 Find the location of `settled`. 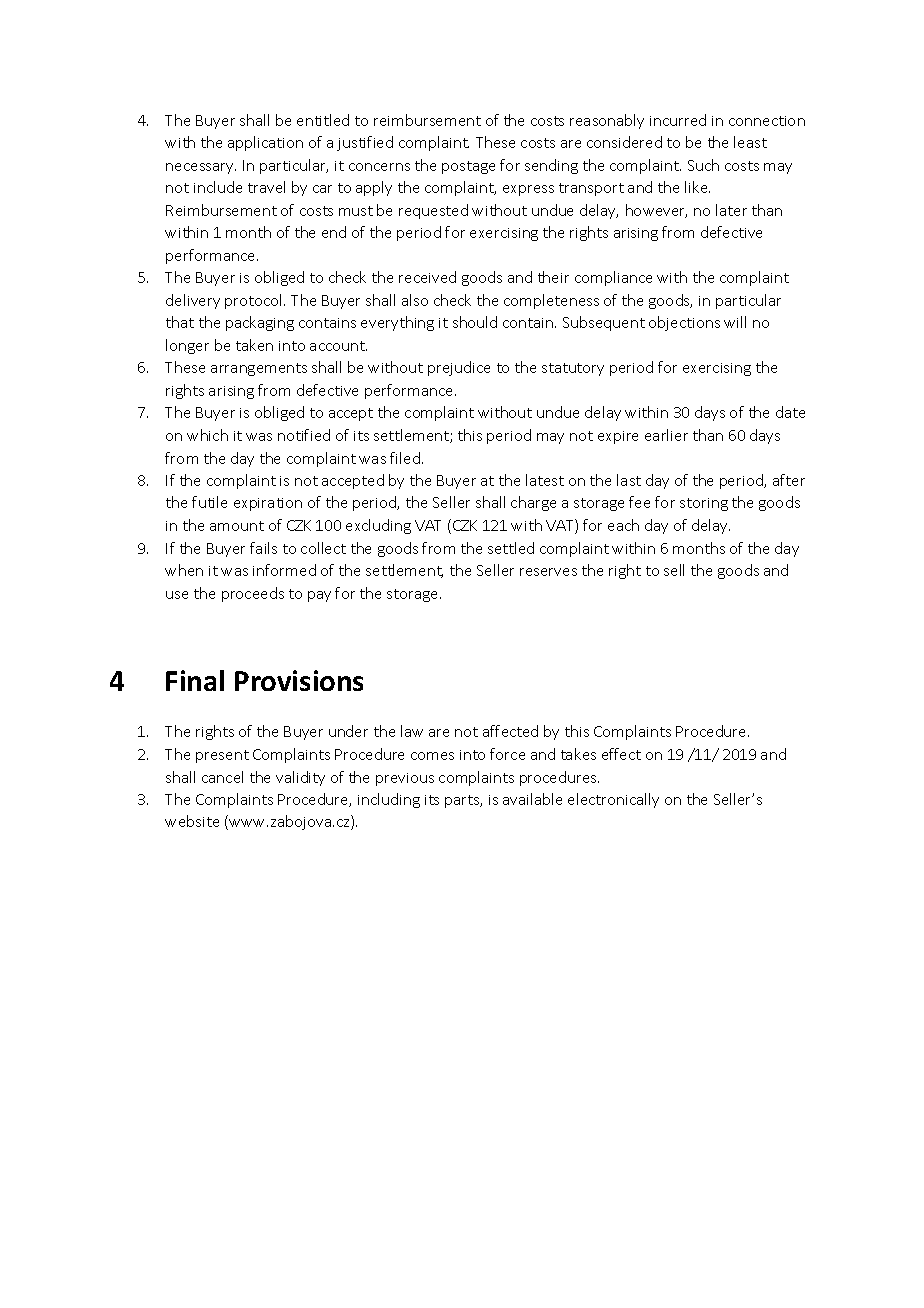

settled is located at coordinates (511, 548).
